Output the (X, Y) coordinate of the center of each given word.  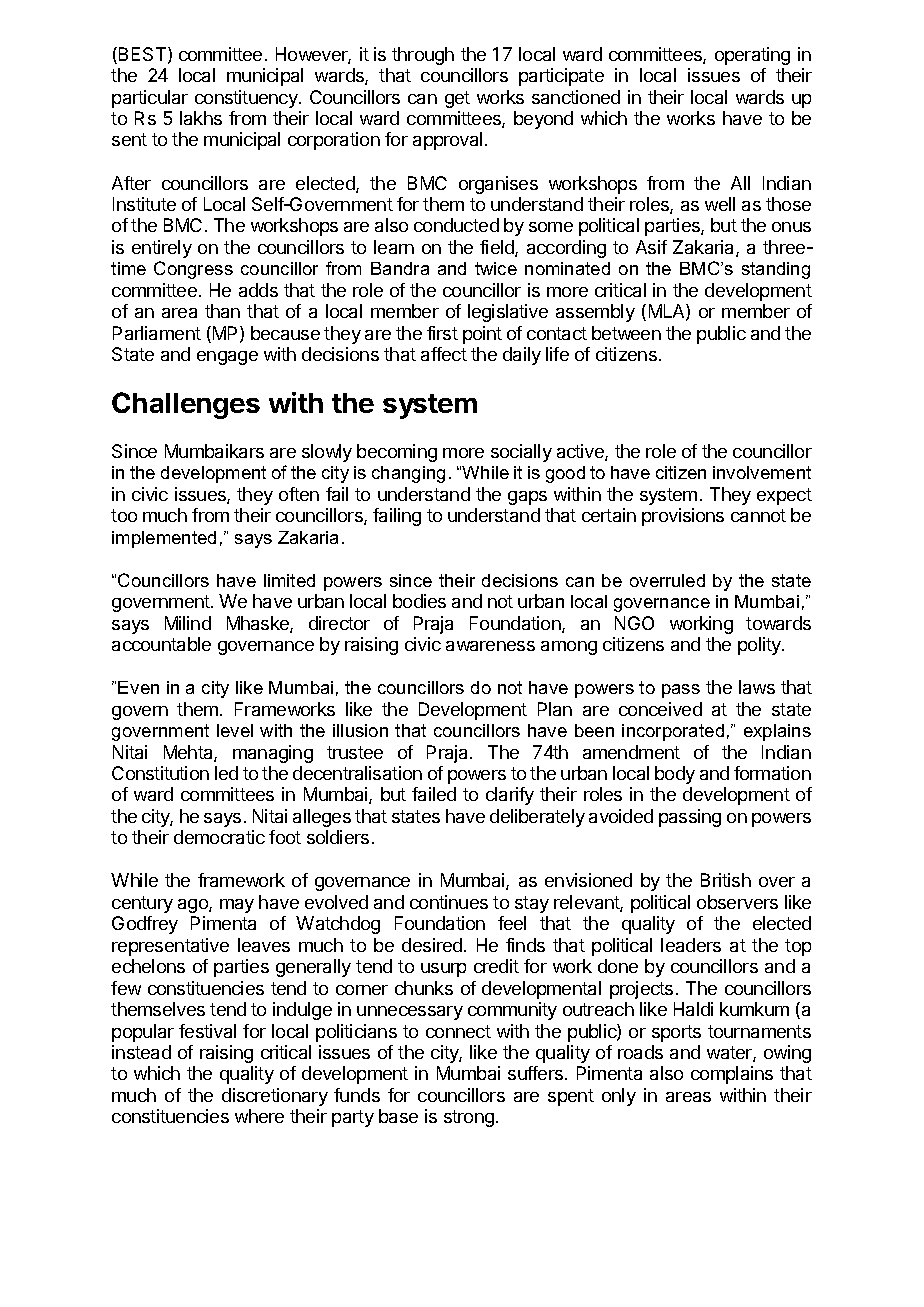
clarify (510, 796)
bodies (419, 601)
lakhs (201, 118)
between (626, 333)
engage (227, 358)
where (259, 1116)
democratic (219, 837)
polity (760, 646)
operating (752, 56)
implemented (164, 539)
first (442, 333)
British (726, 880)
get (457, 99)
